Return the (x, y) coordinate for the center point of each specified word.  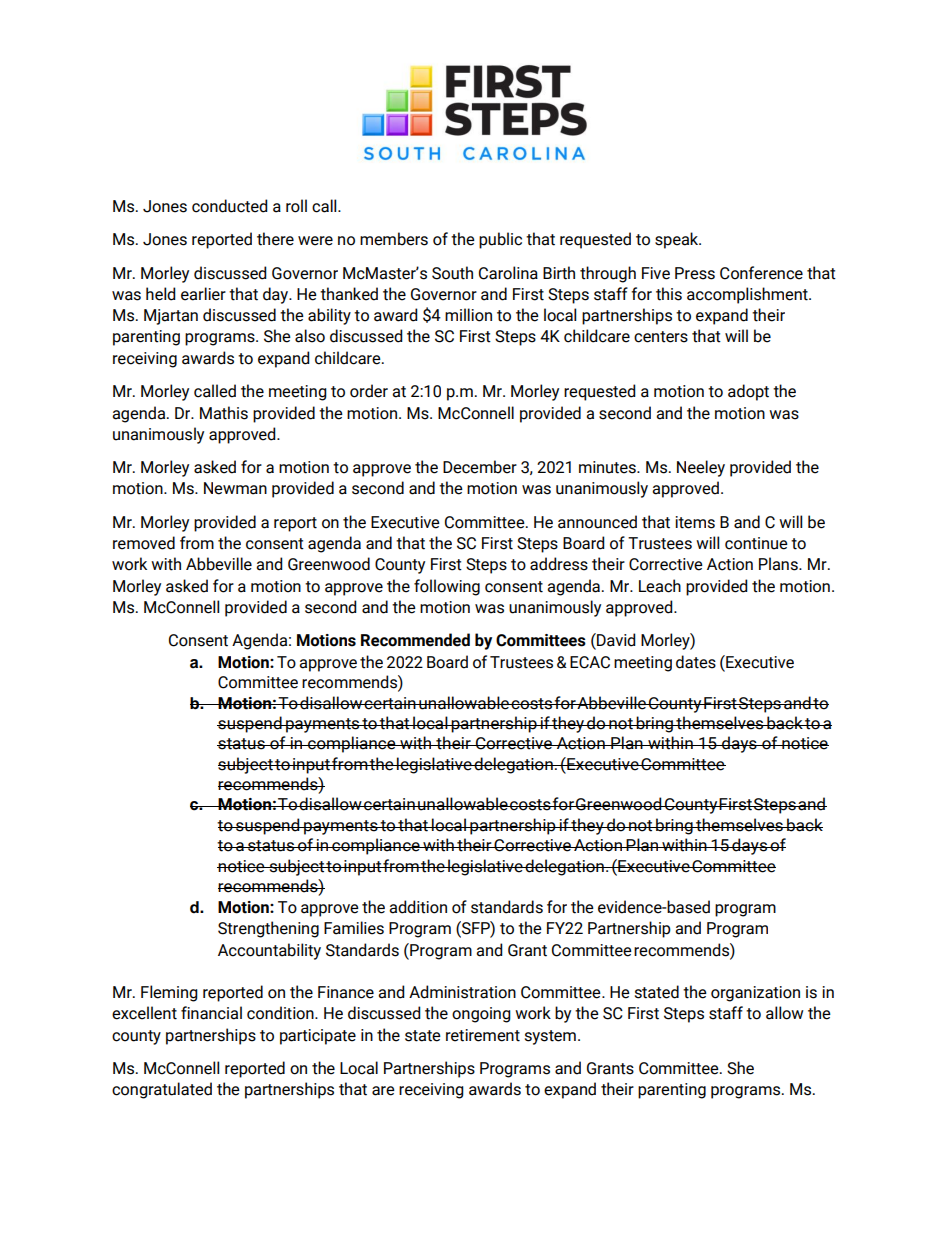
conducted (230, 206)
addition (418, 907)
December (480, 467)
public (500, 240)
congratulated (162, 1090)
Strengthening (268, 929)
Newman (235, 488)
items (695, 522)
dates (696, 662)
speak (678, 240)
